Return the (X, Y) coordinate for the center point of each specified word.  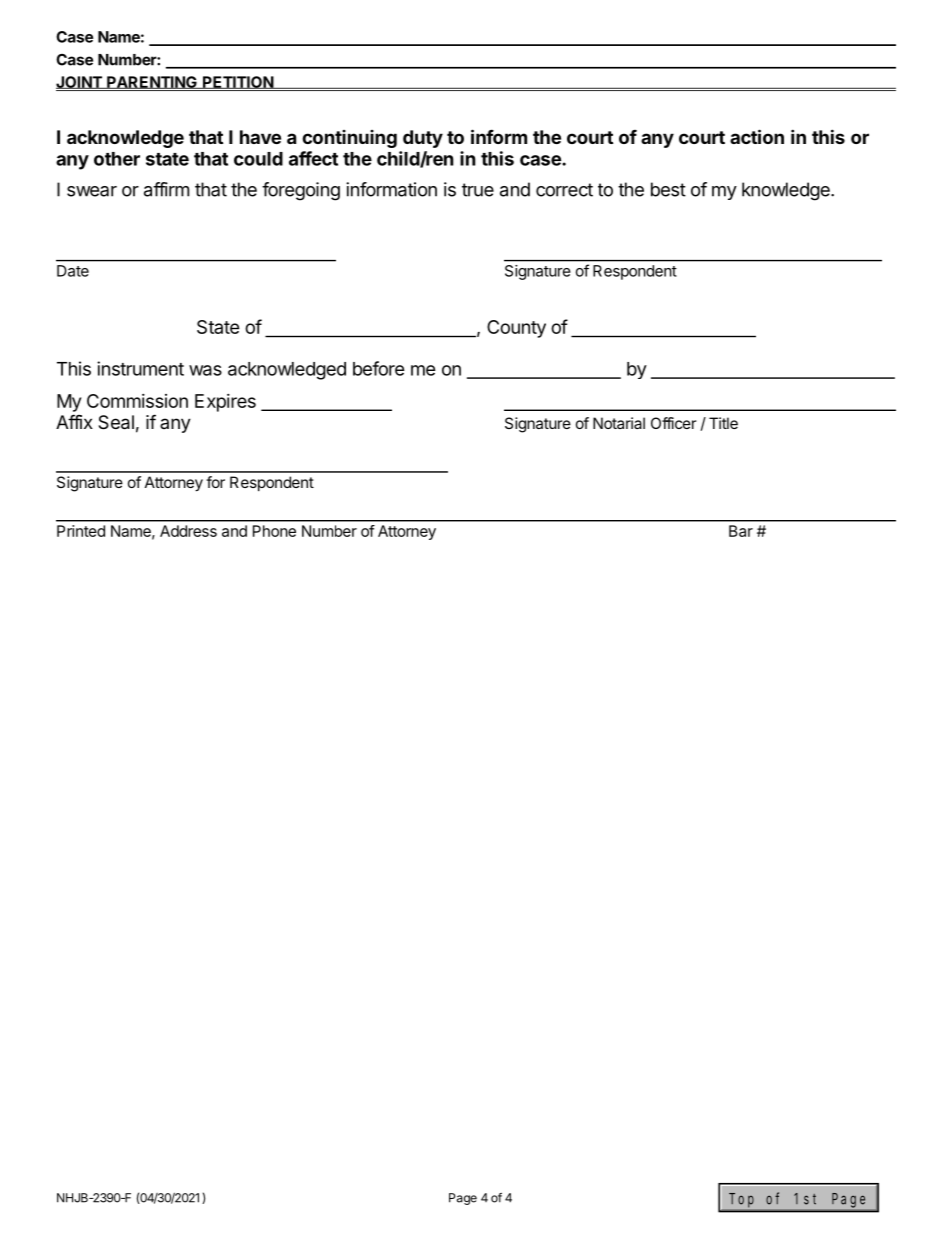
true (478, 190)
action (757, 136)
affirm (166, 189)
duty (423, 139)
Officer (674, 423)
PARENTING (152, 82)
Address (188, 531)
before (379, 368)
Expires (225, 403)
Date (73, 271)
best (668, 189)
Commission (137, 401)
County (516, 329)
